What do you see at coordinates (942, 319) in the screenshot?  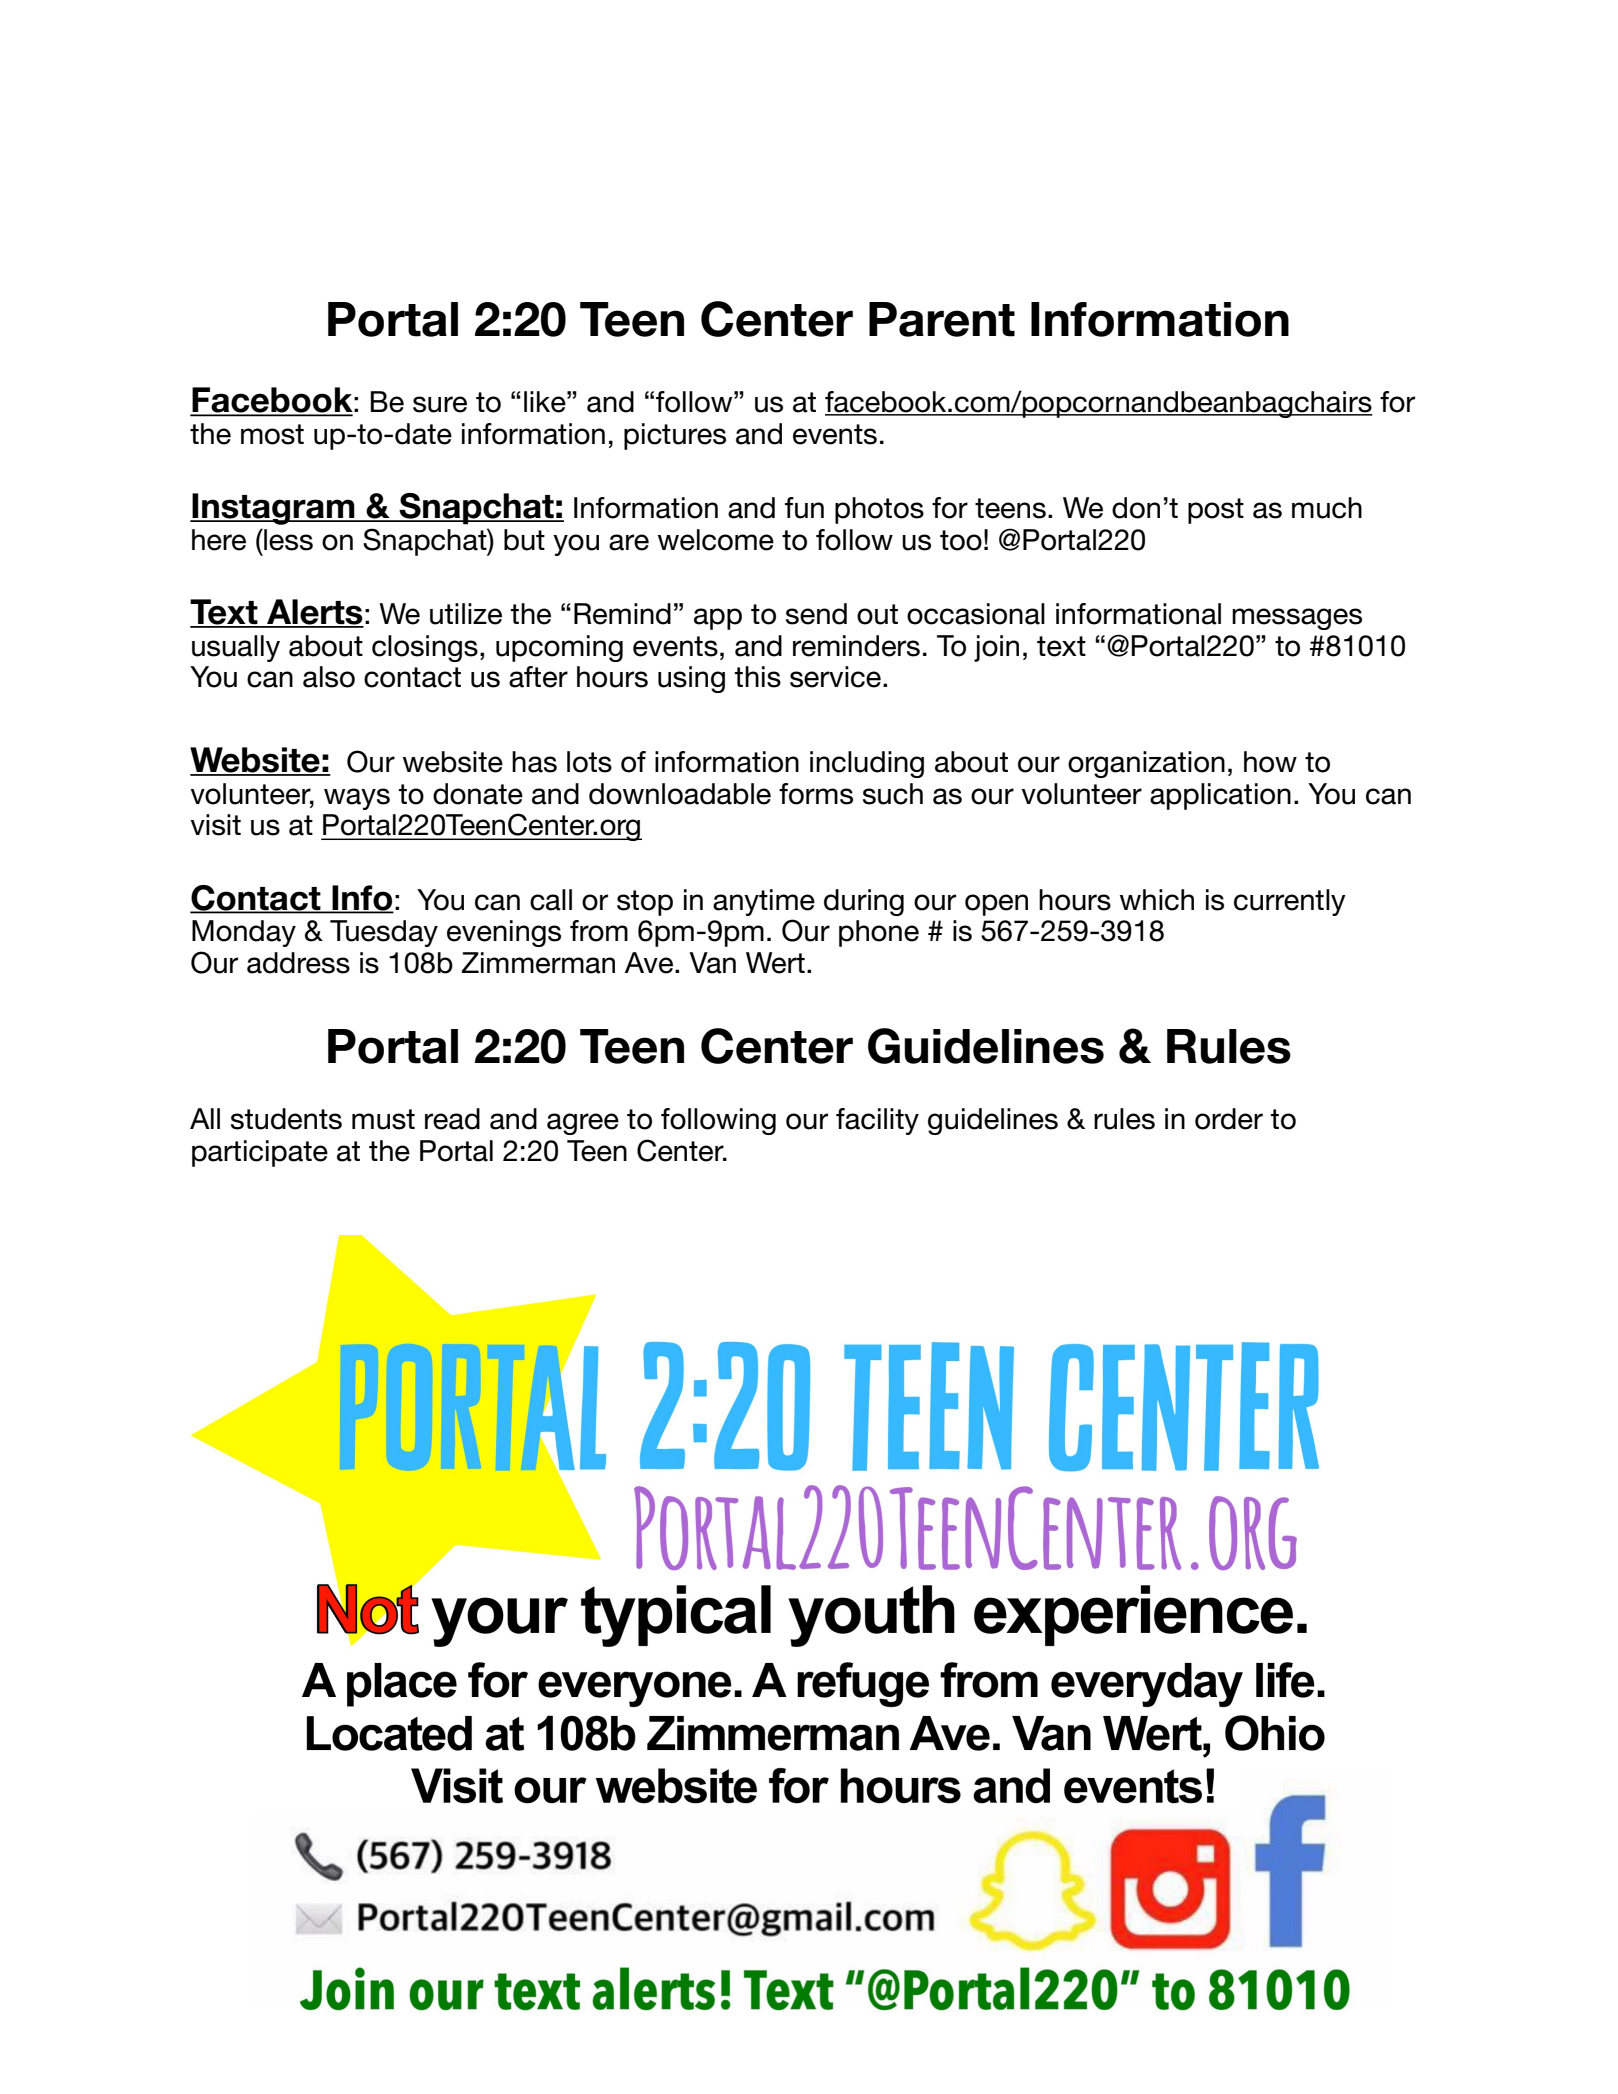 I see `Parent` at bounding box center [942, 319].
